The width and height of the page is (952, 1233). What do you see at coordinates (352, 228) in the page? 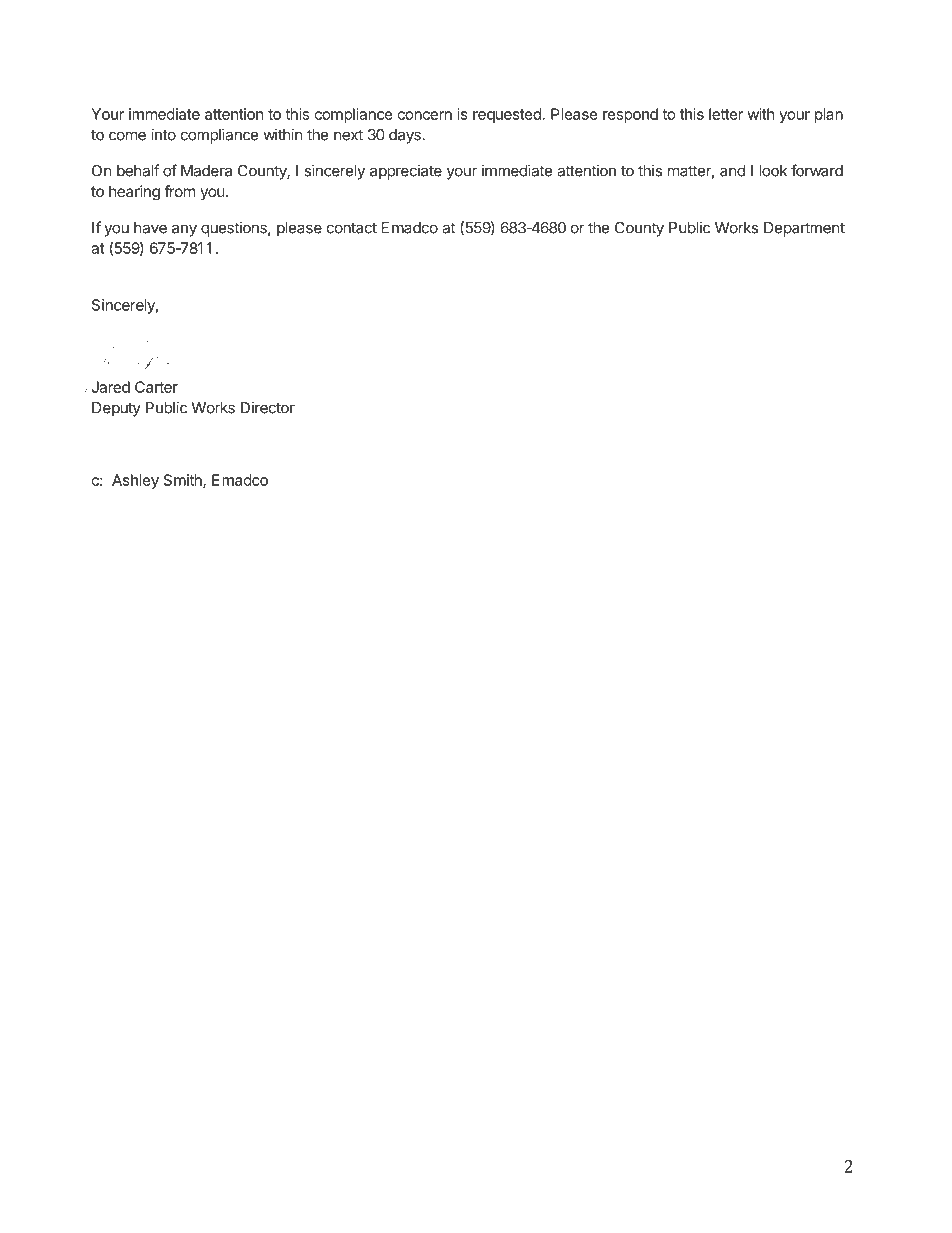
I see `contact` at bounding box center [352, 228].
